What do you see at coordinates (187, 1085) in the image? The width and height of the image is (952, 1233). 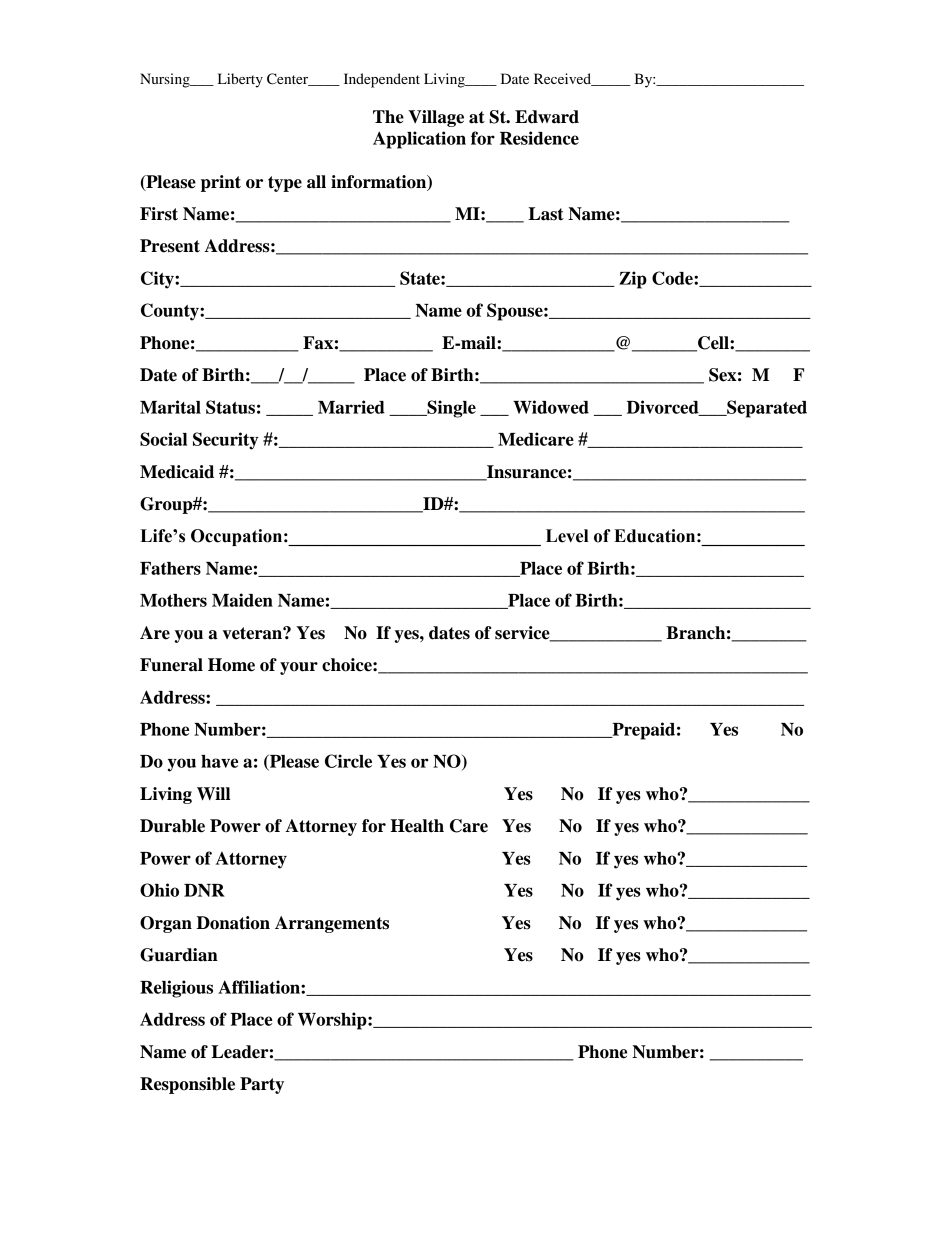 I see `Responsible` at bounding box center [187, 1085].
